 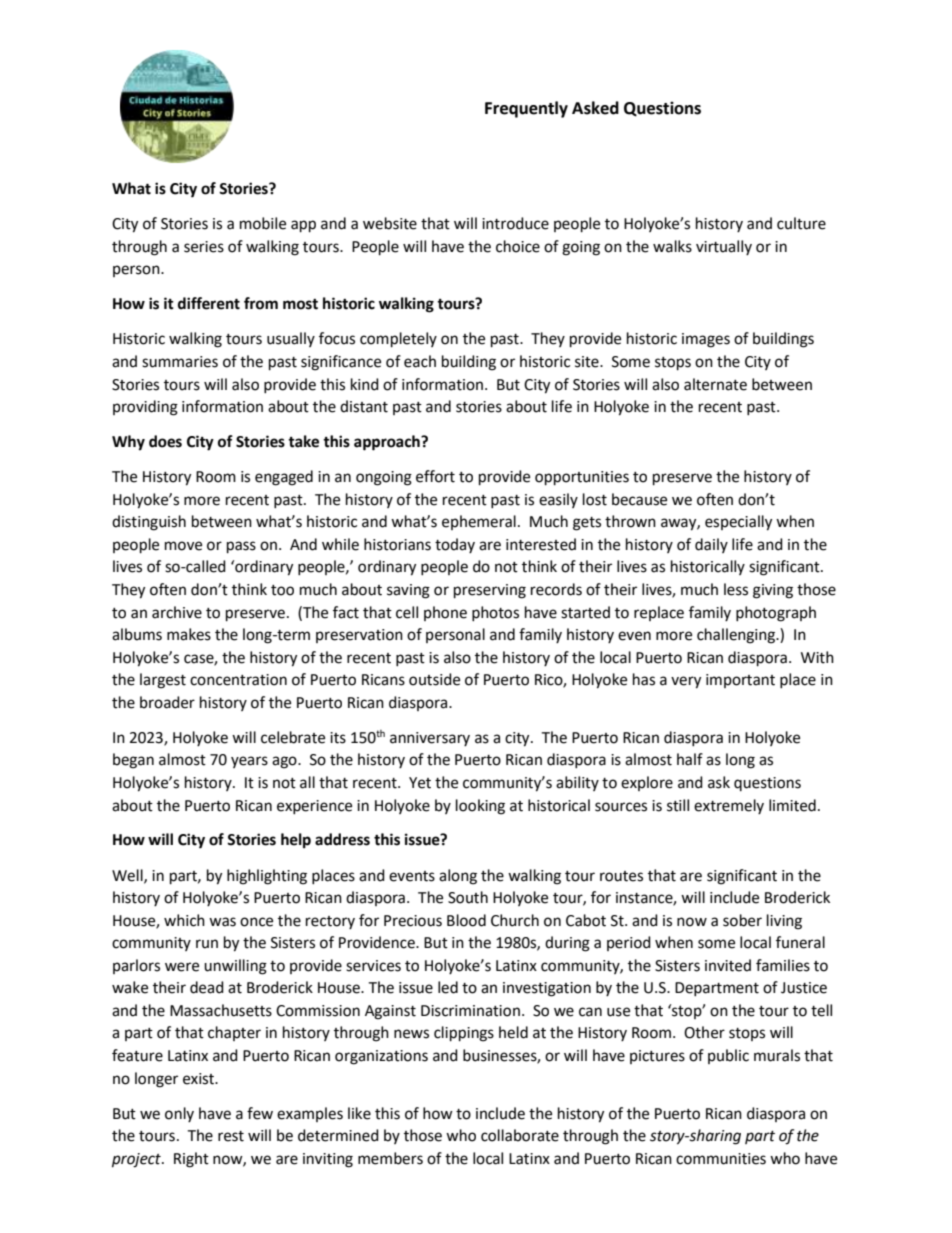 I want to click on mobile, so click(x=263, y=223).
